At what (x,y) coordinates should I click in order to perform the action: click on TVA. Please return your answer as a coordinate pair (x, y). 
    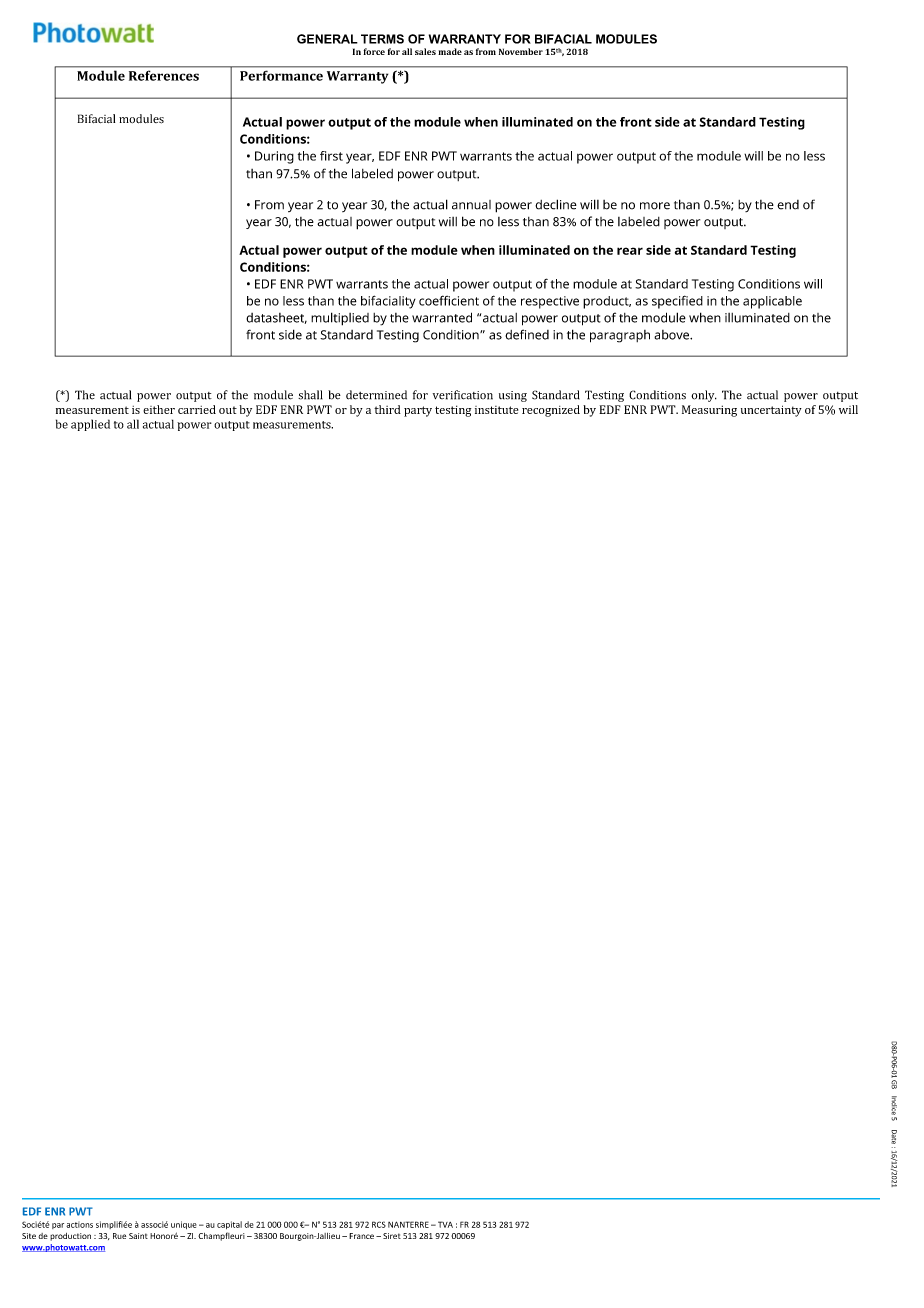
    Looking at the image, I should click on (444, 1224).
